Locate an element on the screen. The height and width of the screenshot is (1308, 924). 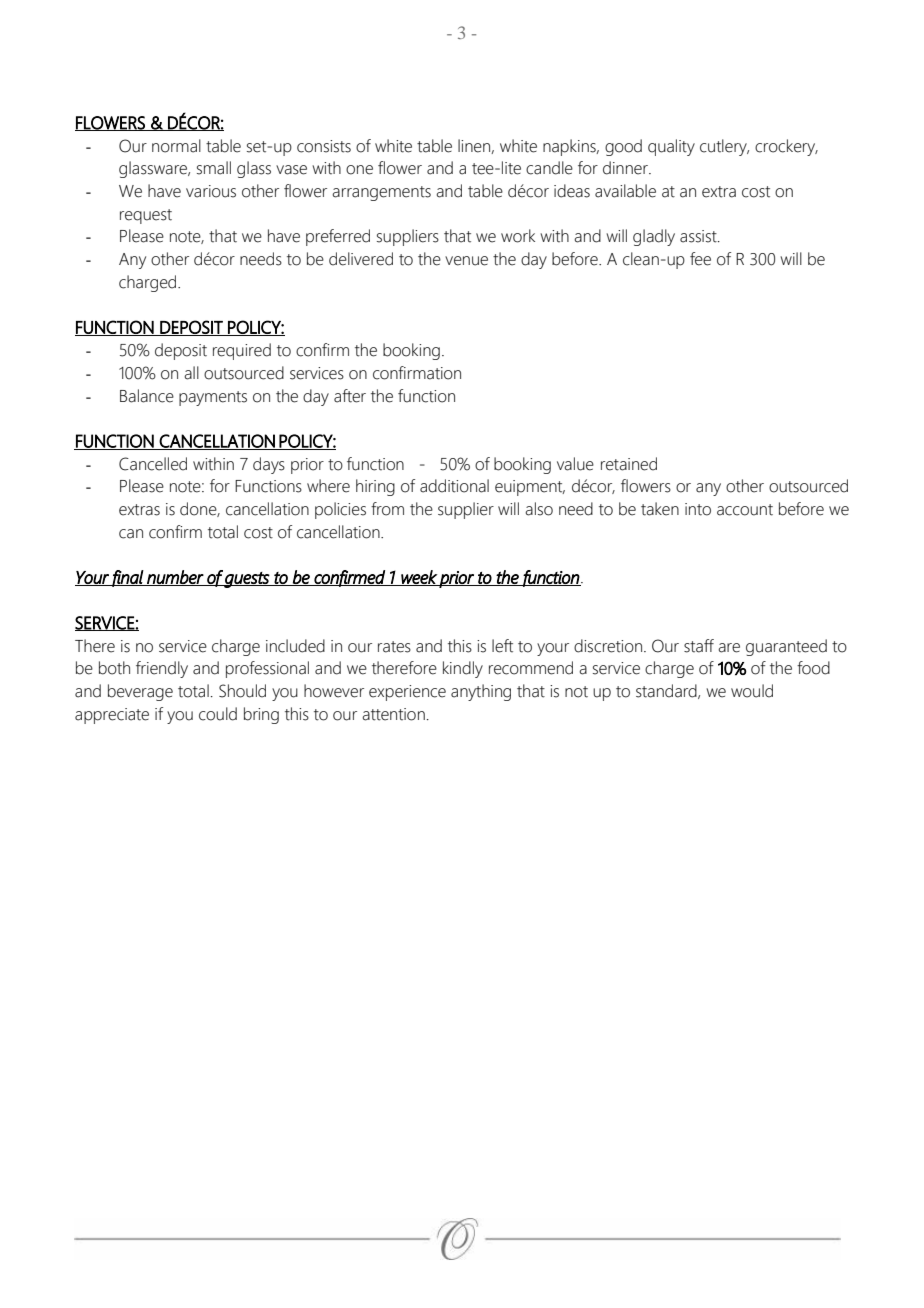
after is located at coordinates (350, 396).
